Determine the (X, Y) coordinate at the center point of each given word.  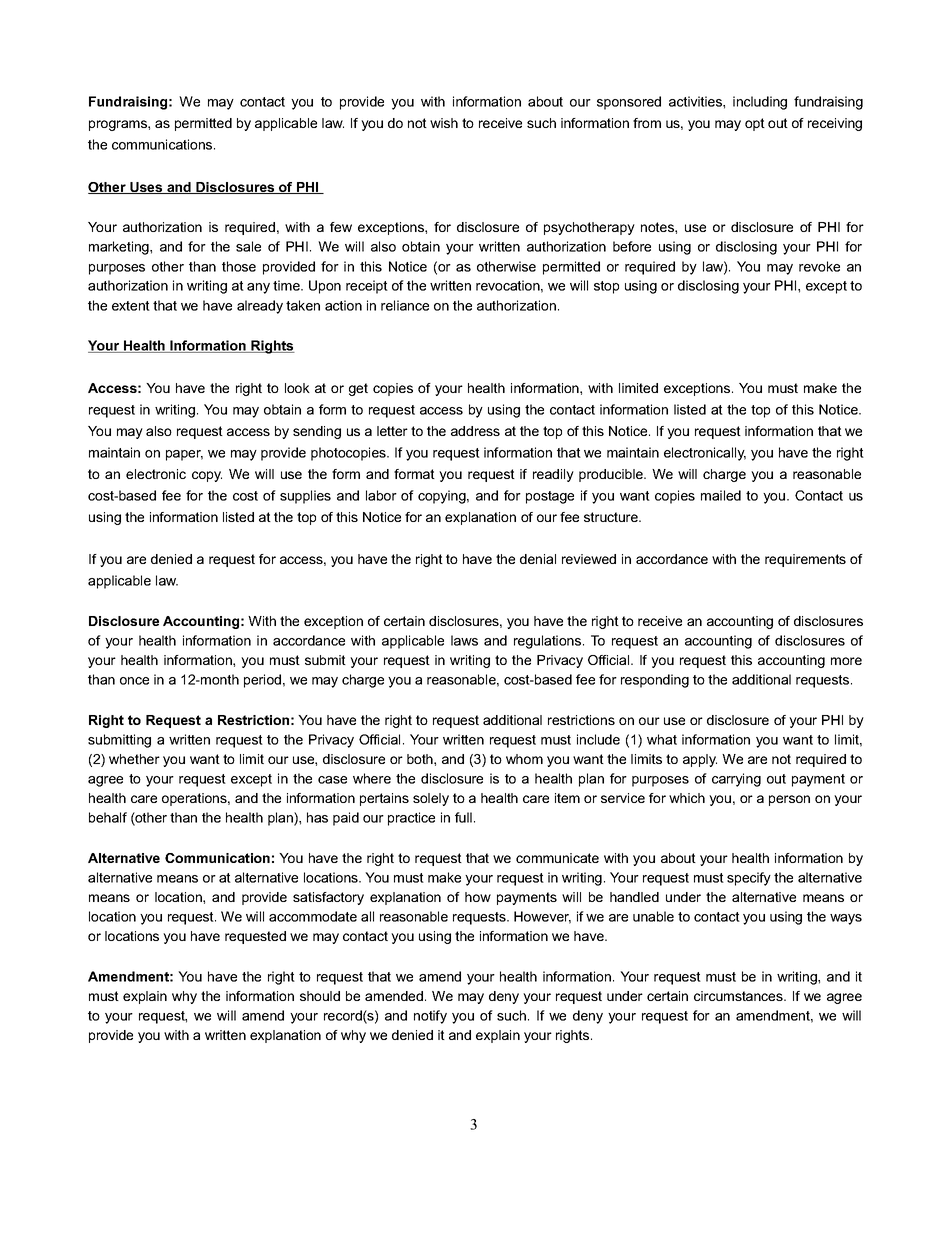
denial (538, 559)
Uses (146, 188)
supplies (305, 497)
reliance (405, 305)
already (260, 307)
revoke (819, 266)
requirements (805, 560)
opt (755, 124)
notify (430, 1017)
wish (444, 123)
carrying (736, 780)
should (320, 996)
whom (524, 759)
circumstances (739, 996)
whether (134, 759)
